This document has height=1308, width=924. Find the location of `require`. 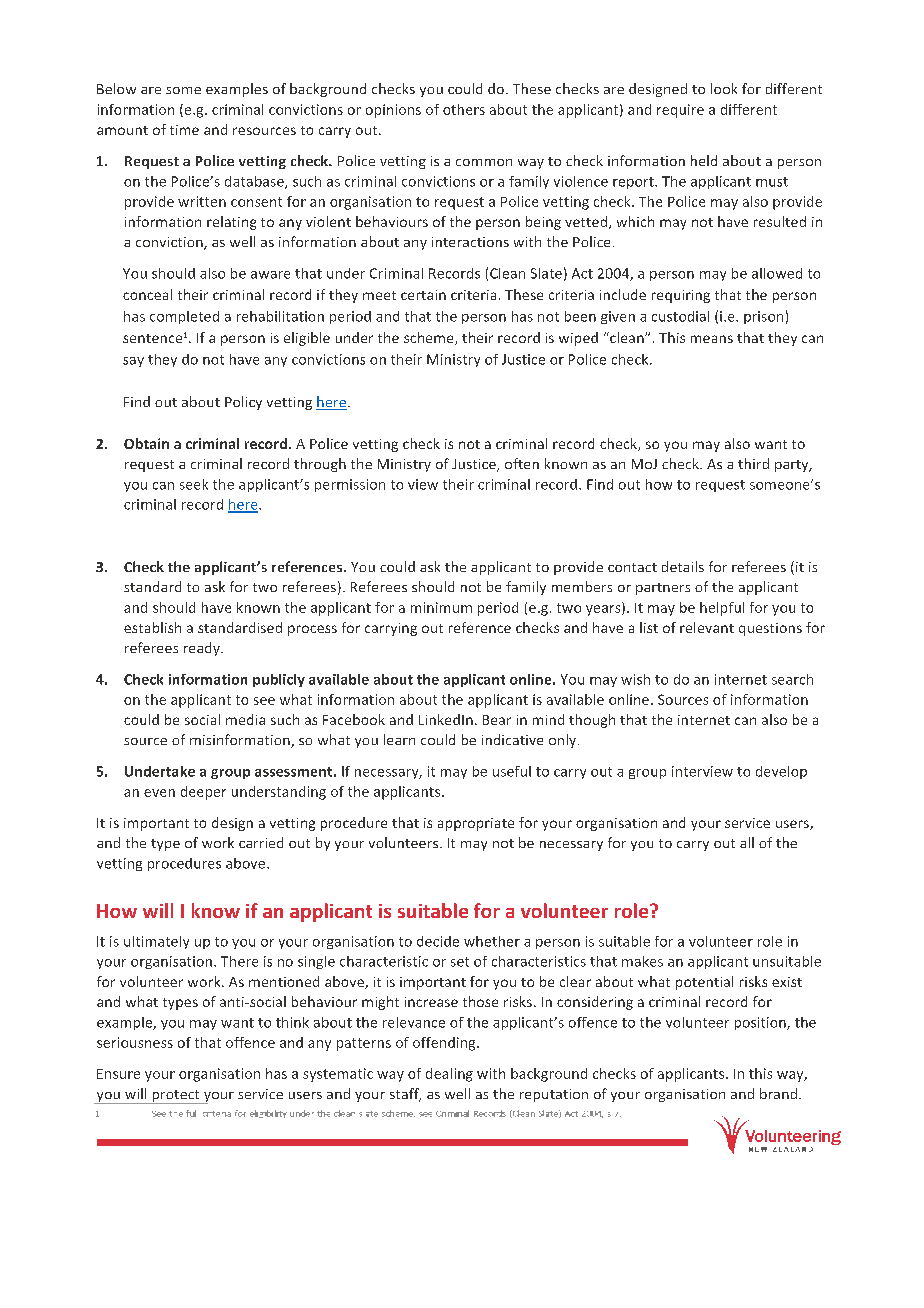

require is located at coordinates (680, 111).
